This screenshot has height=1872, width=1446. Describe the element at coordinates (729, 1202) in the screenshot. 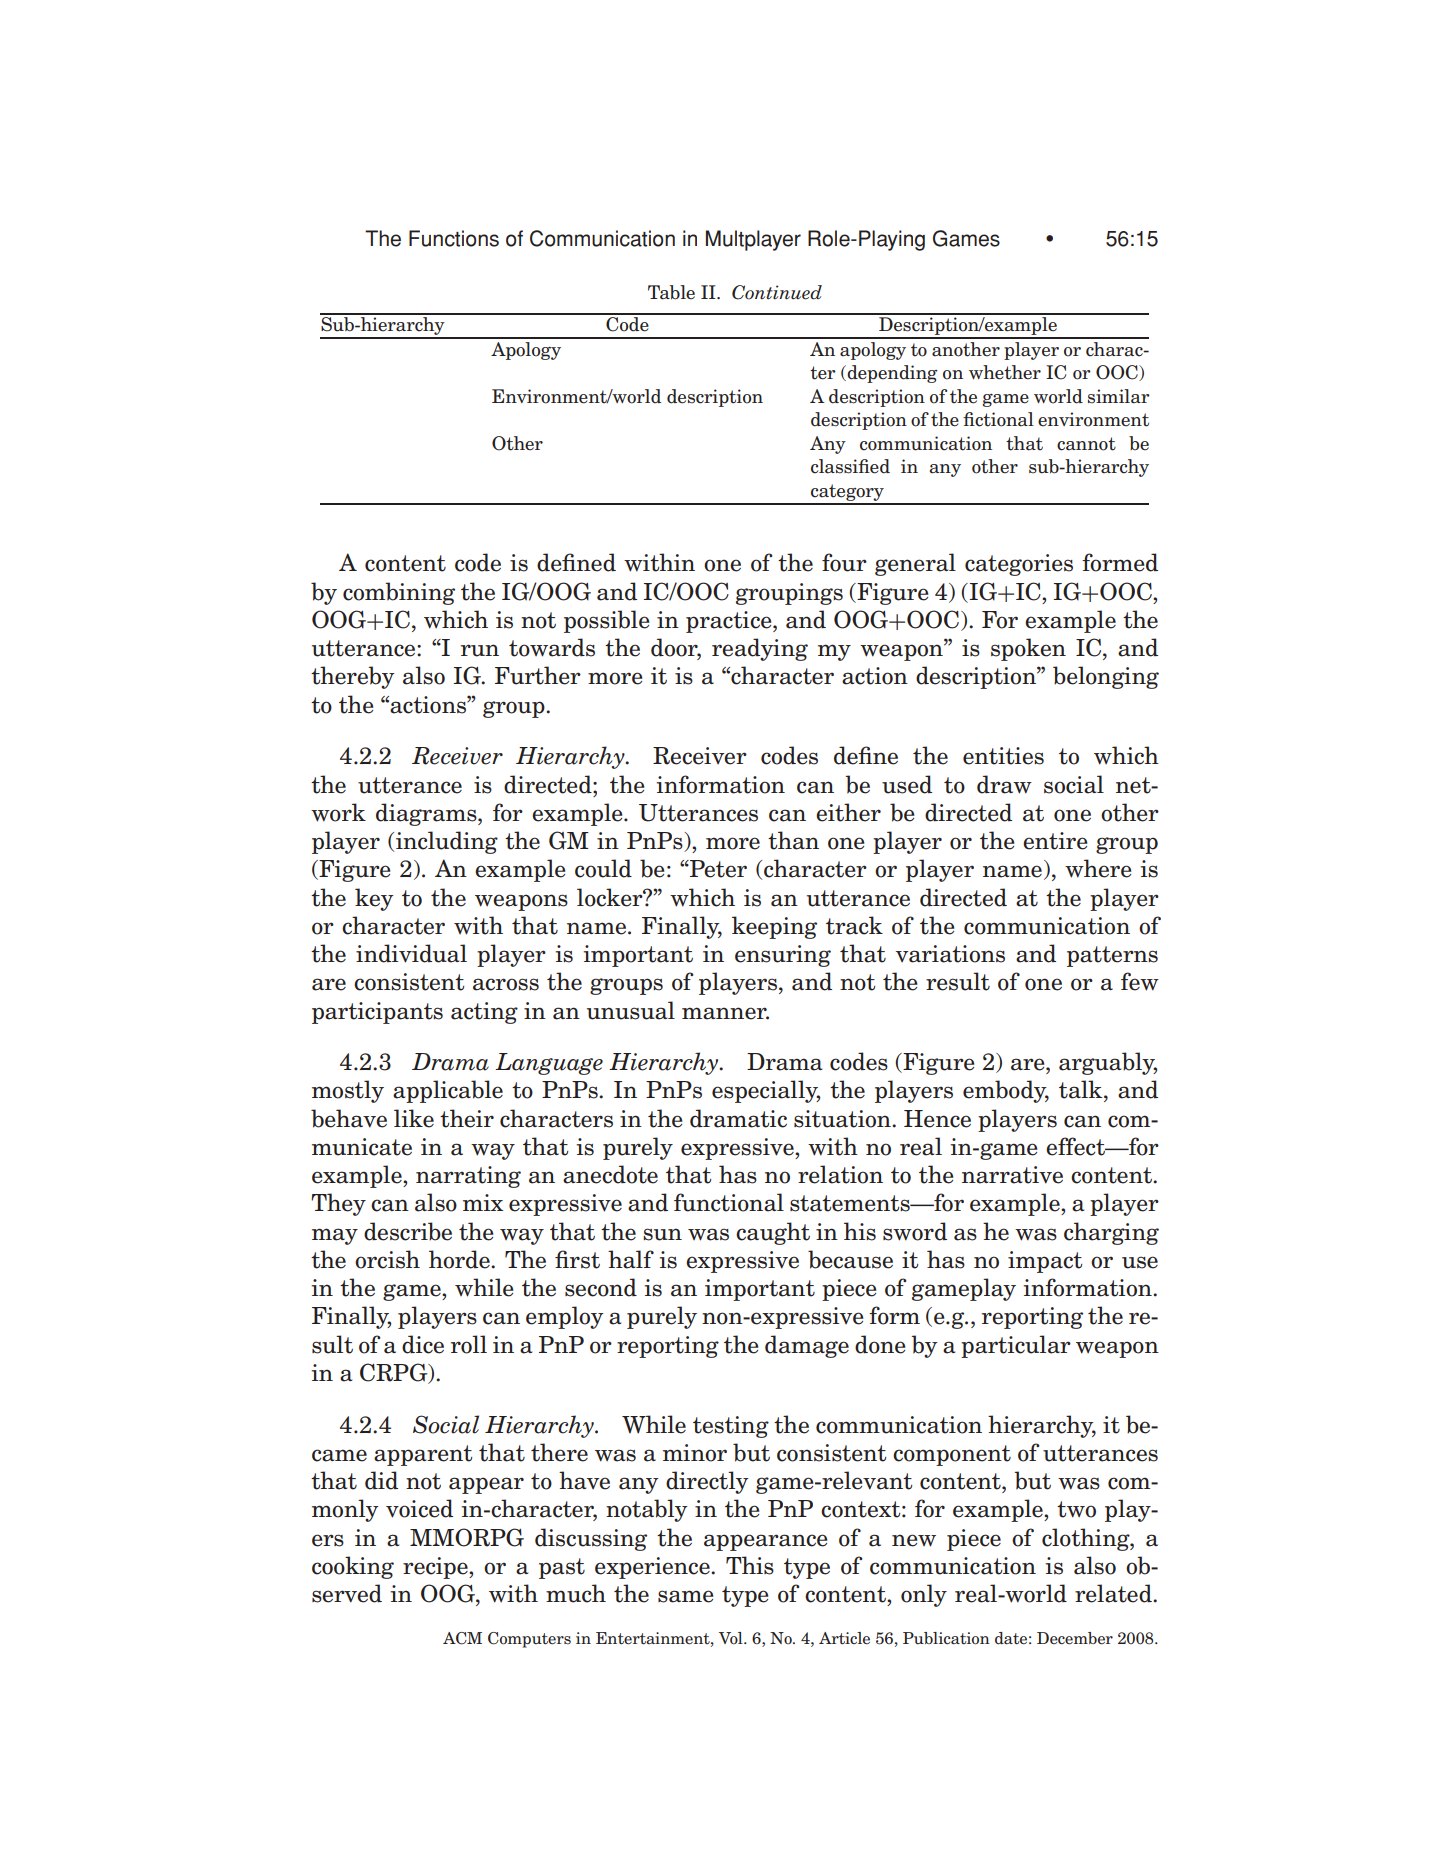

I see `functional` at that location.
